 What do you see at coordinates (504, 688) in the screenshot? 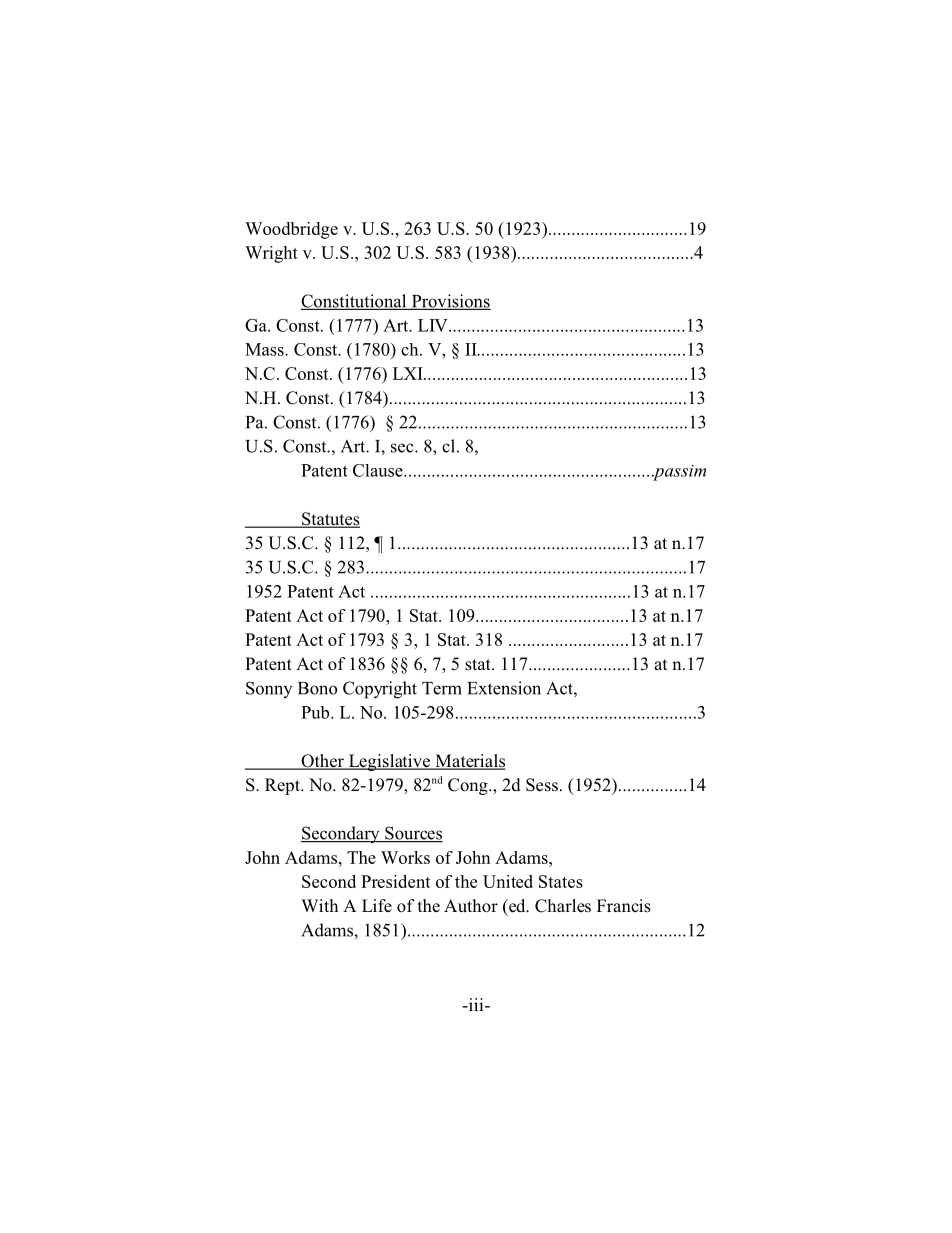
I see `Extension` at bounding box center [504, 688].
